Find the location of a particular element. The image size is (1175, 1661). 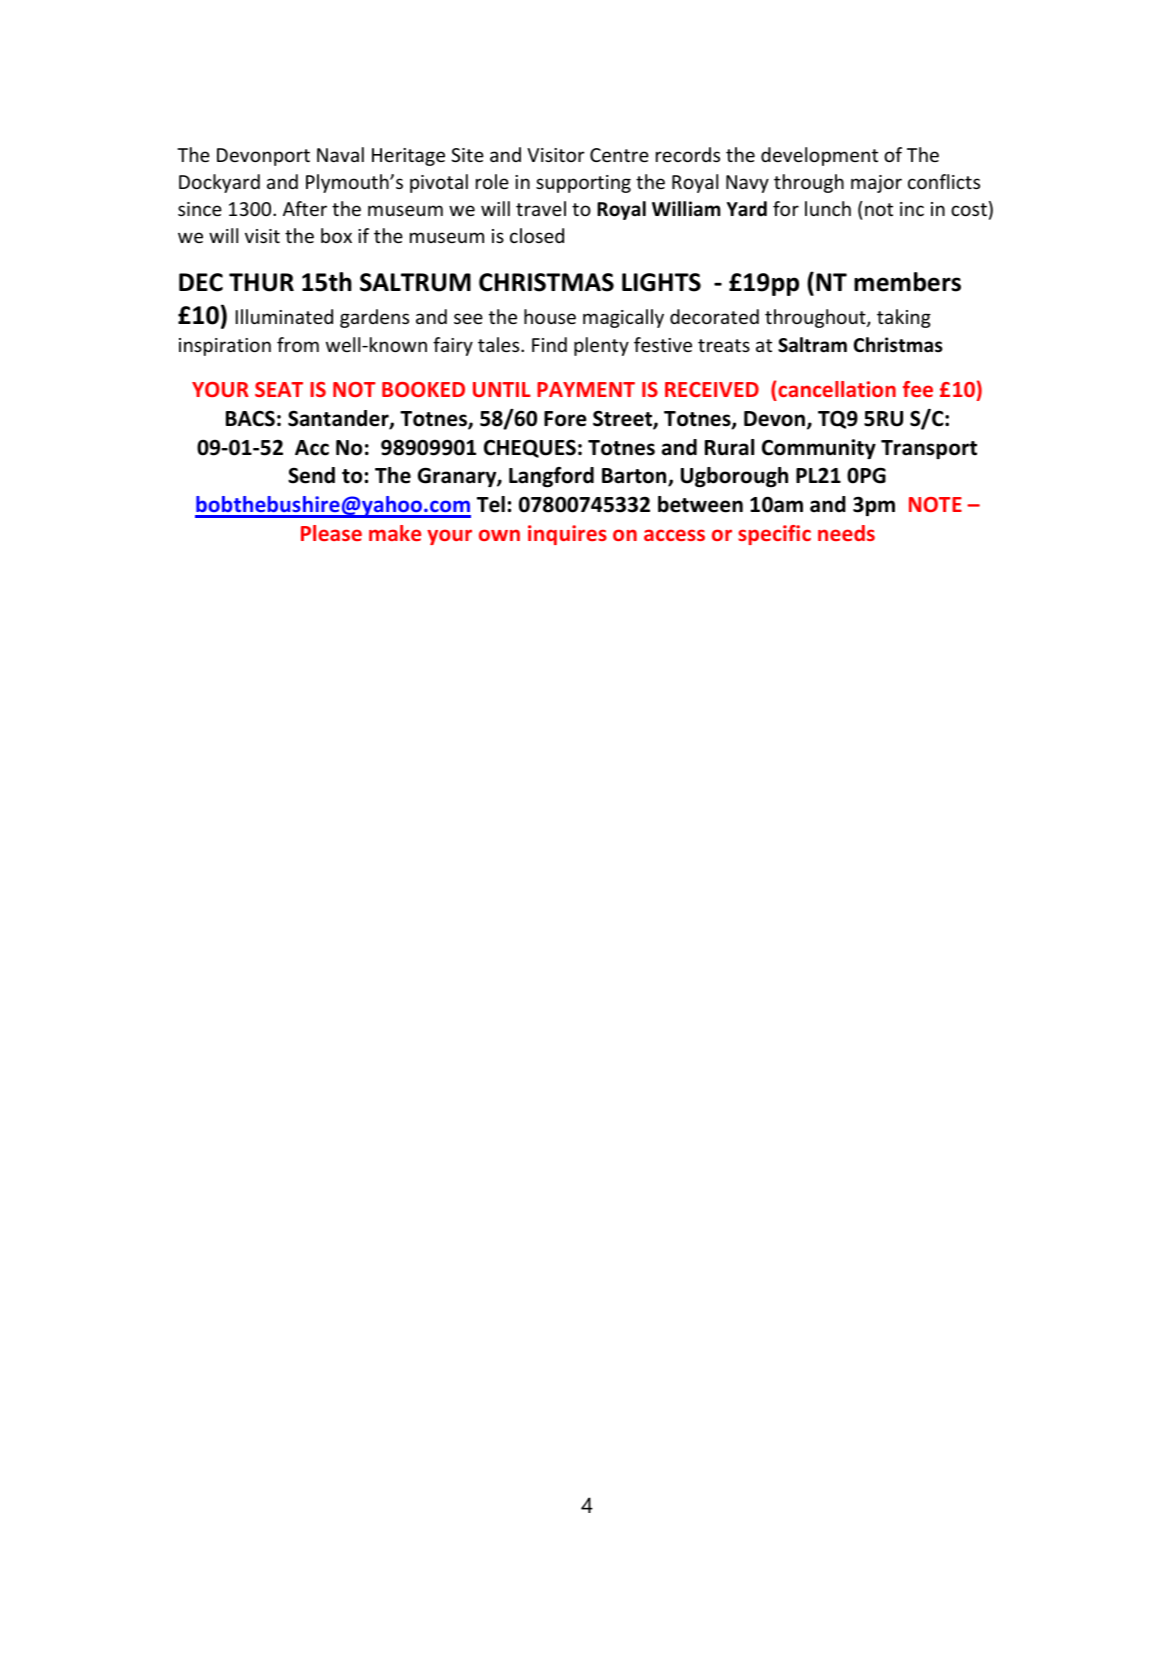

development is located at coordinates (819, 156).
